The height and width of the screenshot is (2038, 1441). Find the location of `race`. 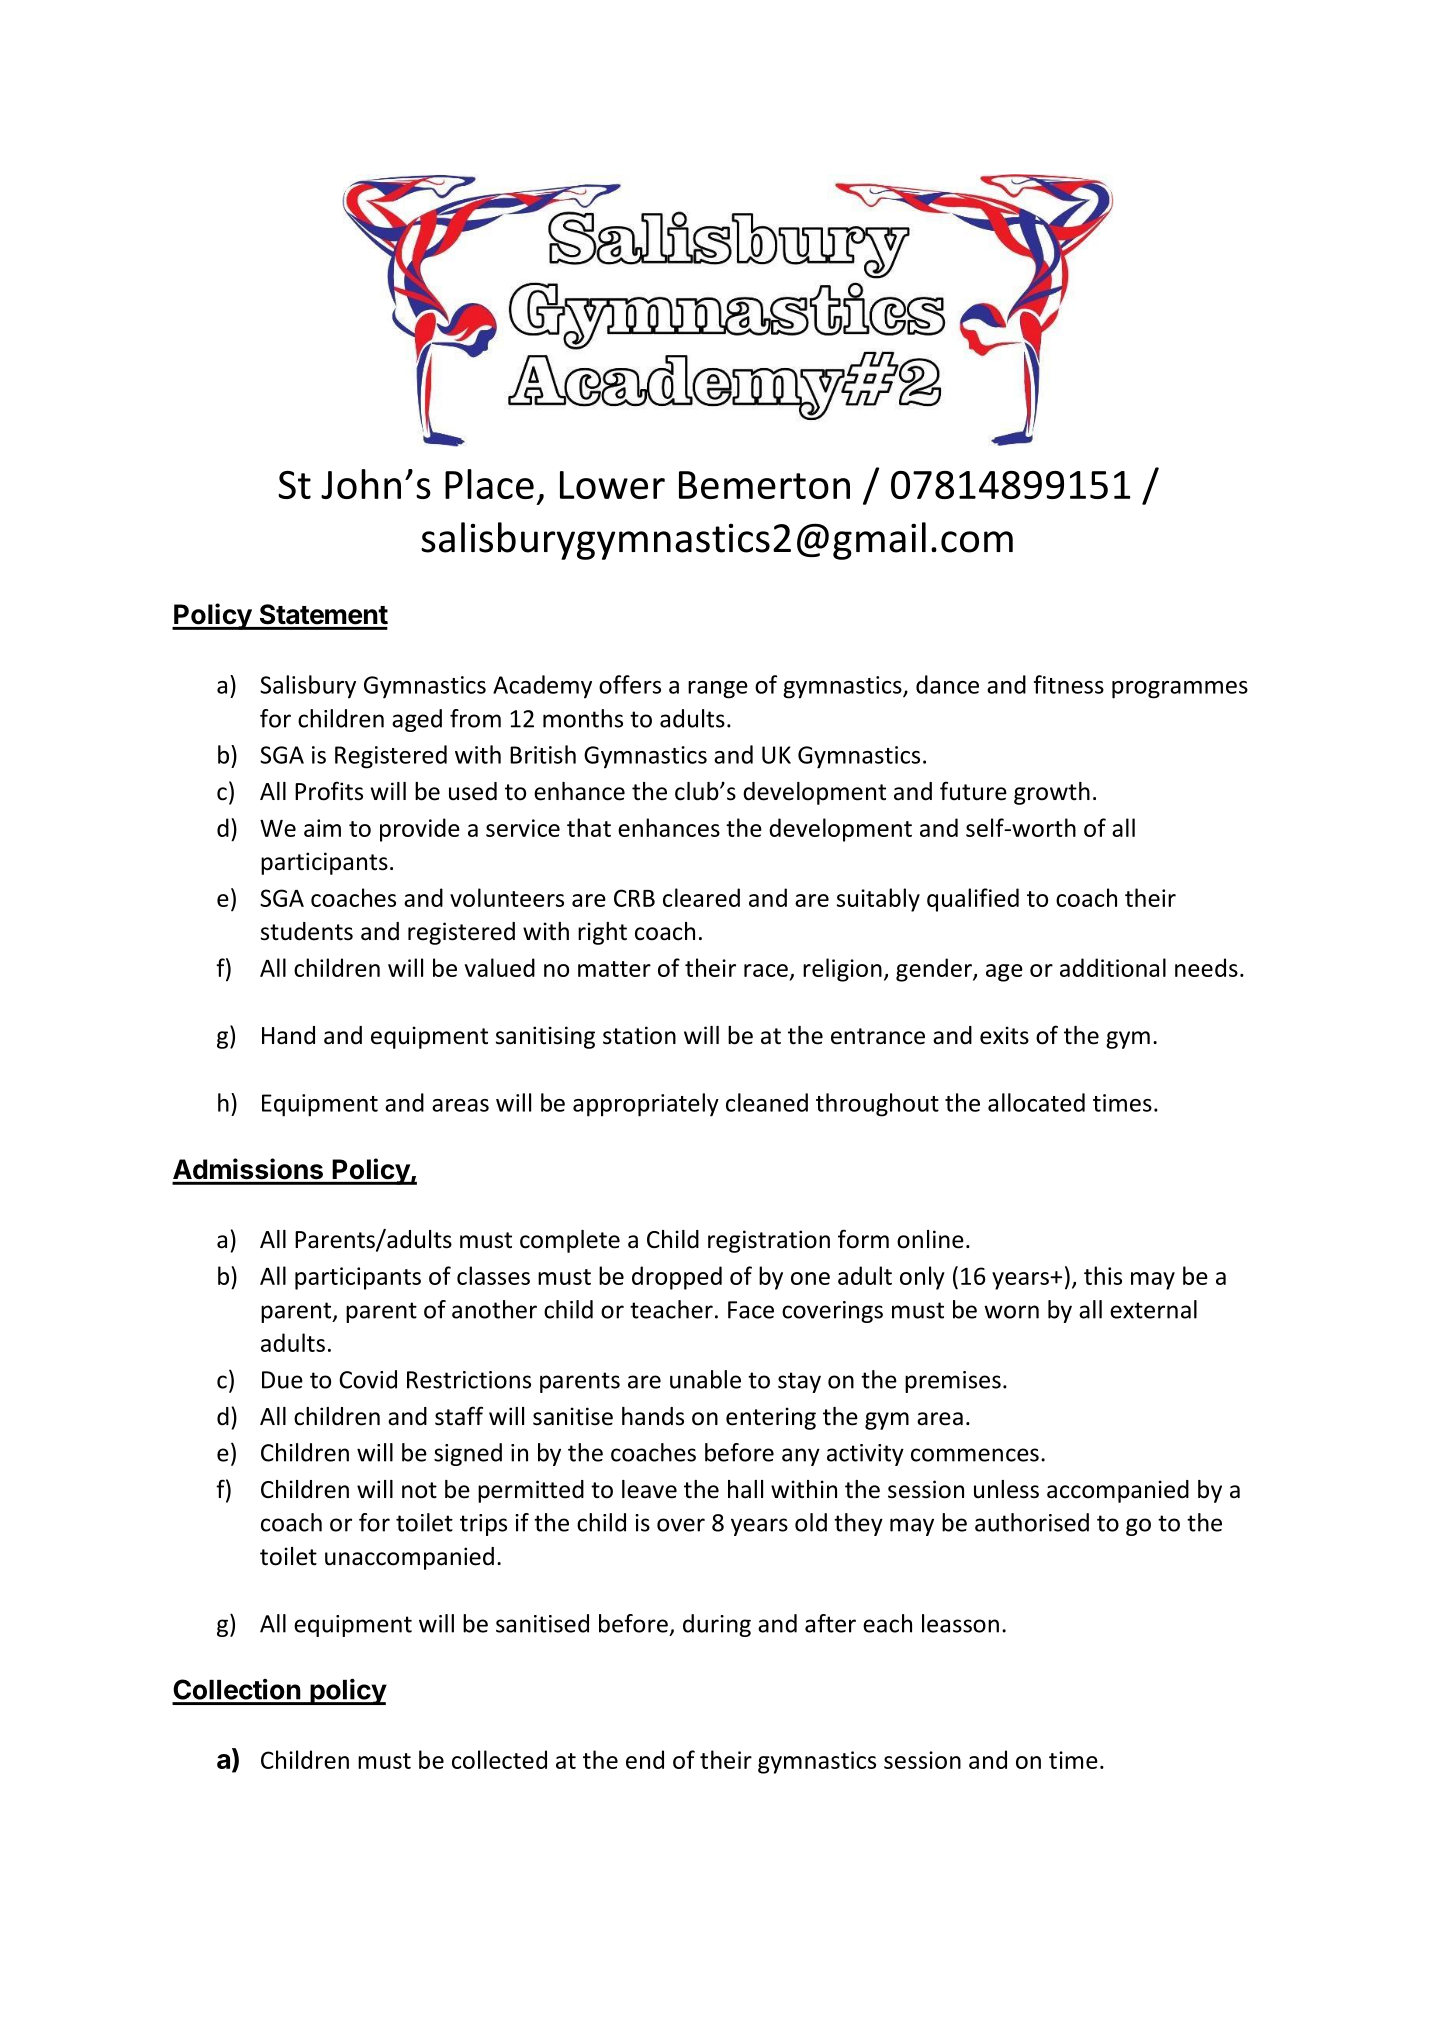

race is located at coordinates (766, 970).
